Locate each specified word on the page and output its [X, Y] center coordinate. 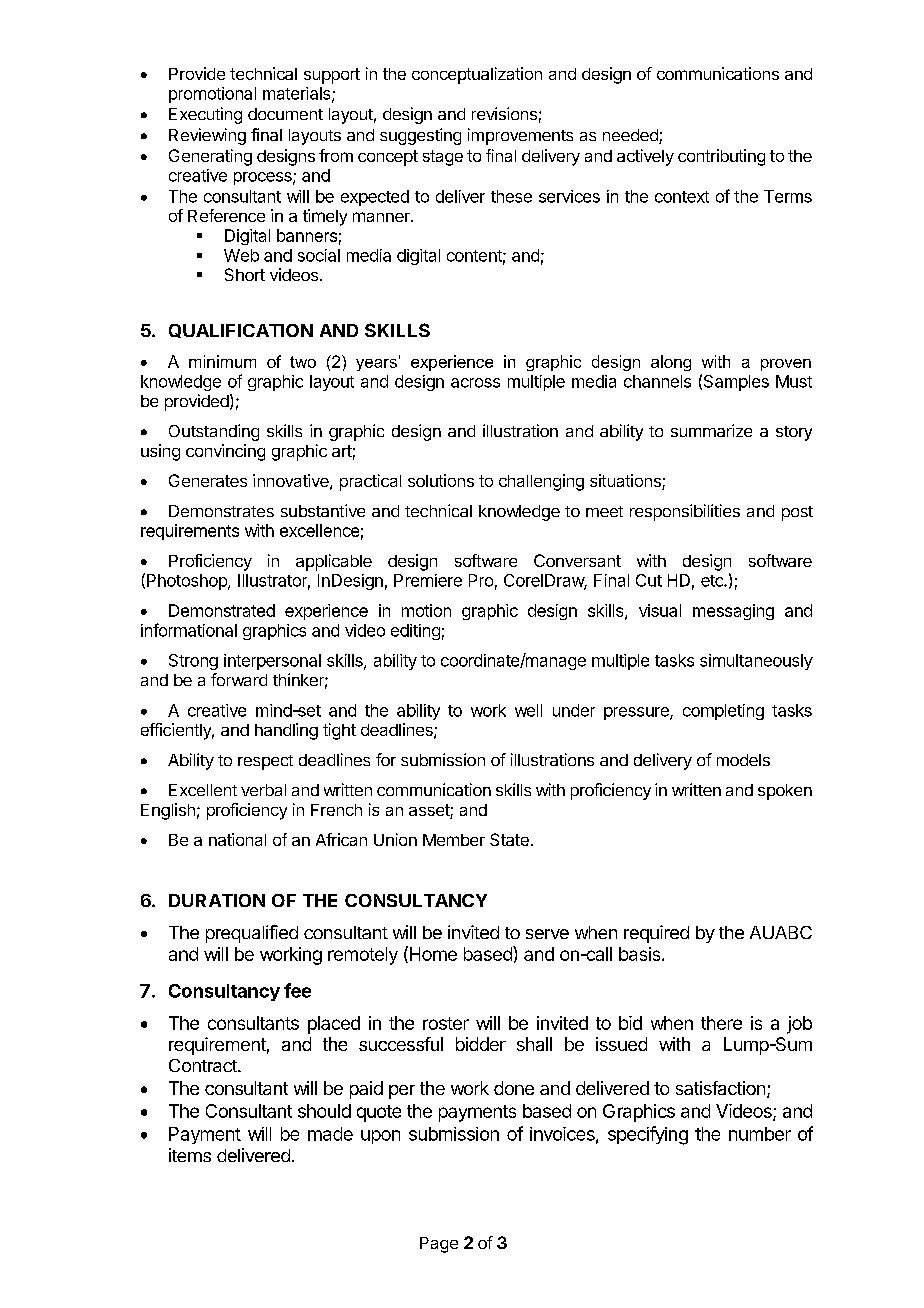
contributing [721, 157]
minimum [222, 361]
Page [439, 1245]
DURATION [217, 900]
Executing [205, 115]
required [656, 934]
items [190, 1155]
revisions [504, 113]
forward [239, 679]
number [760, 1134]
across [475, 383]
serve [547, 934]
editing [415, 632]
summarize [711, 430]
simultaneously [756, 662]
